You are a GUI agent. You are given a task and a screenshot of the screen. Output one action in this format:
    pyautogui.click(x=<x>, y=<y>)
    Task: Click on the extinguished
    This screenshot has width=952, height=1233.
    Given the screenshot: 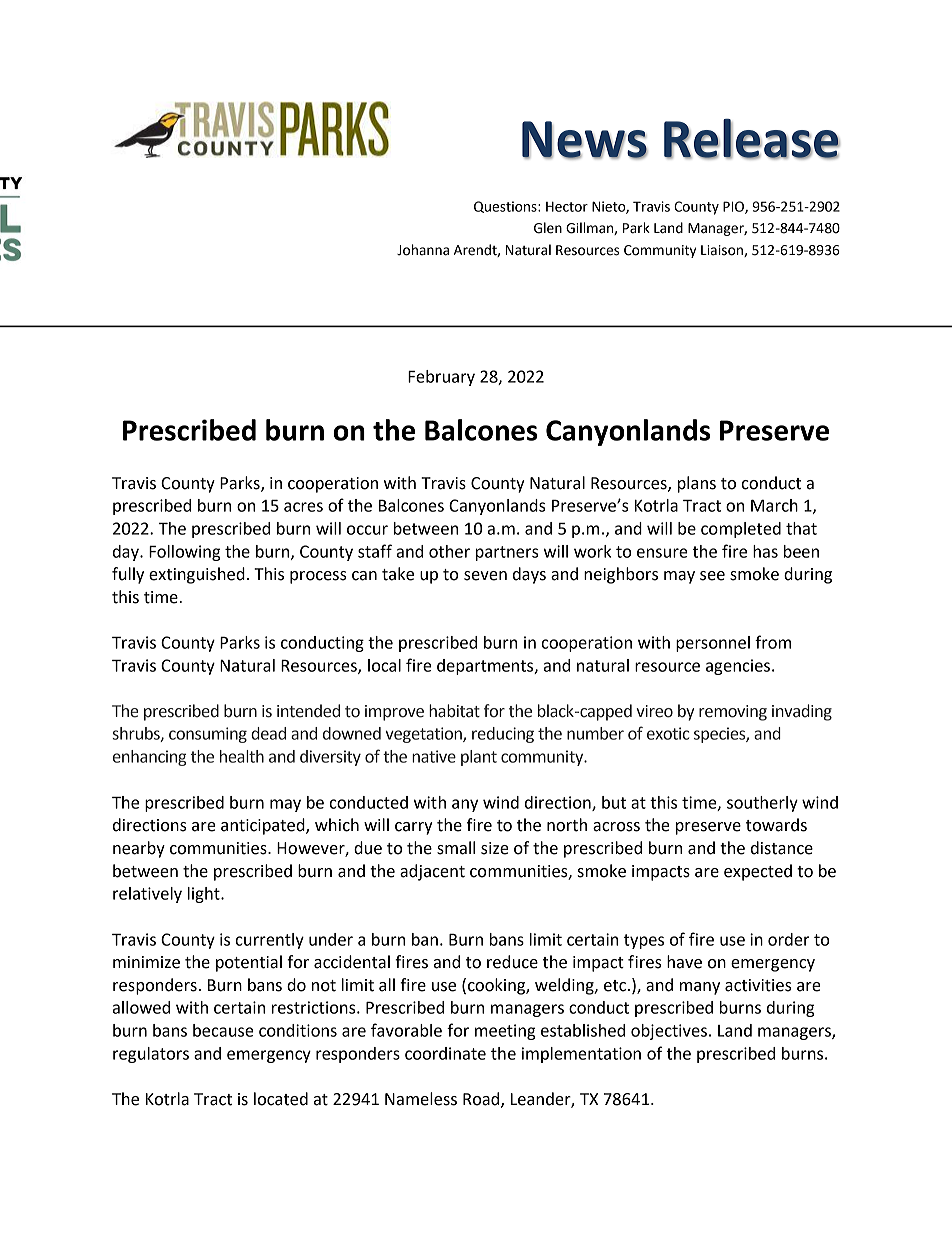 What is the action you would take?
    pyautogui.click(x=197, y=575)
